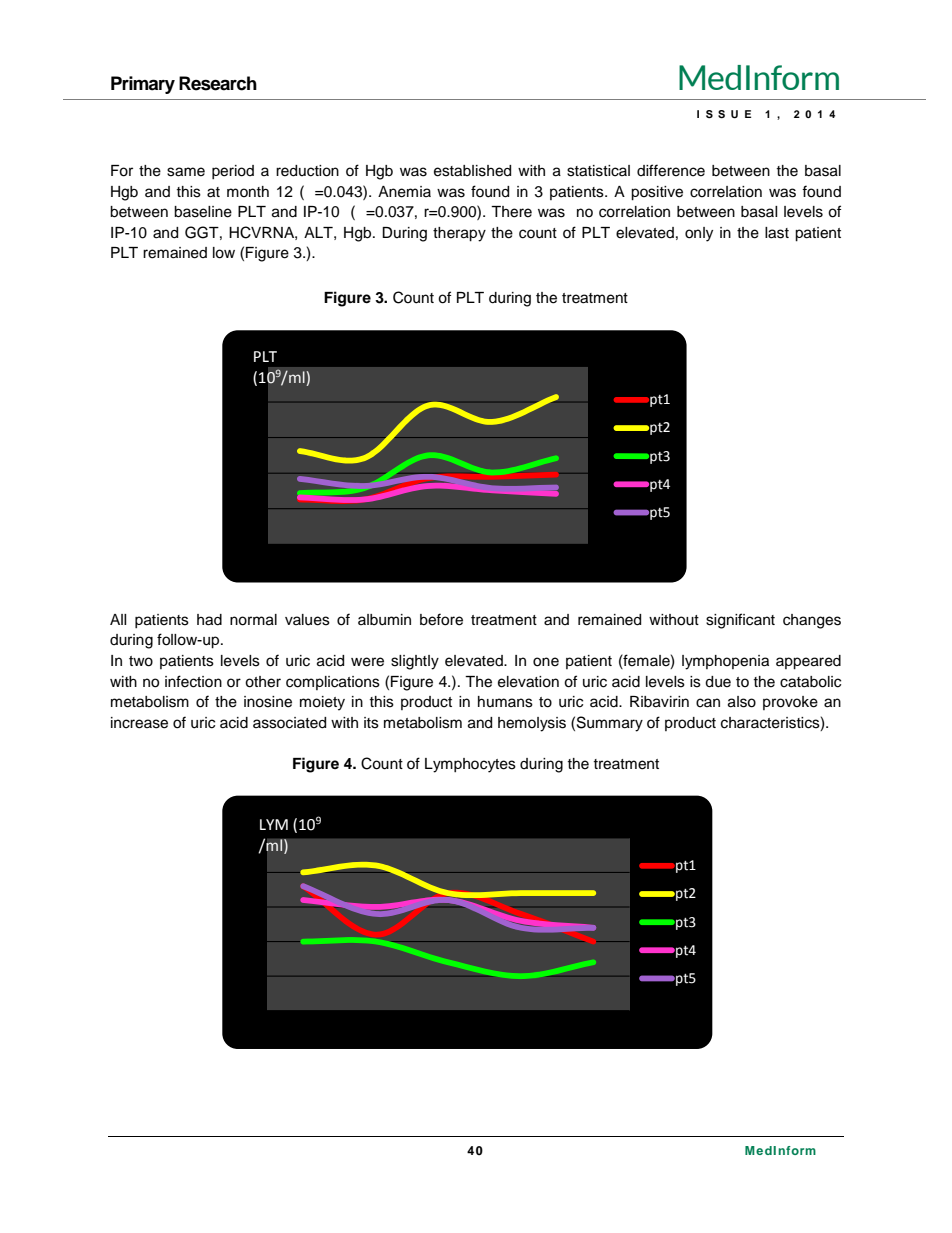 The width and height of the screenshot is (952, 1233). What do you see at coordinates (139, 723) in the screenshot?
I see `increase` at bounding box center [139, 723].
